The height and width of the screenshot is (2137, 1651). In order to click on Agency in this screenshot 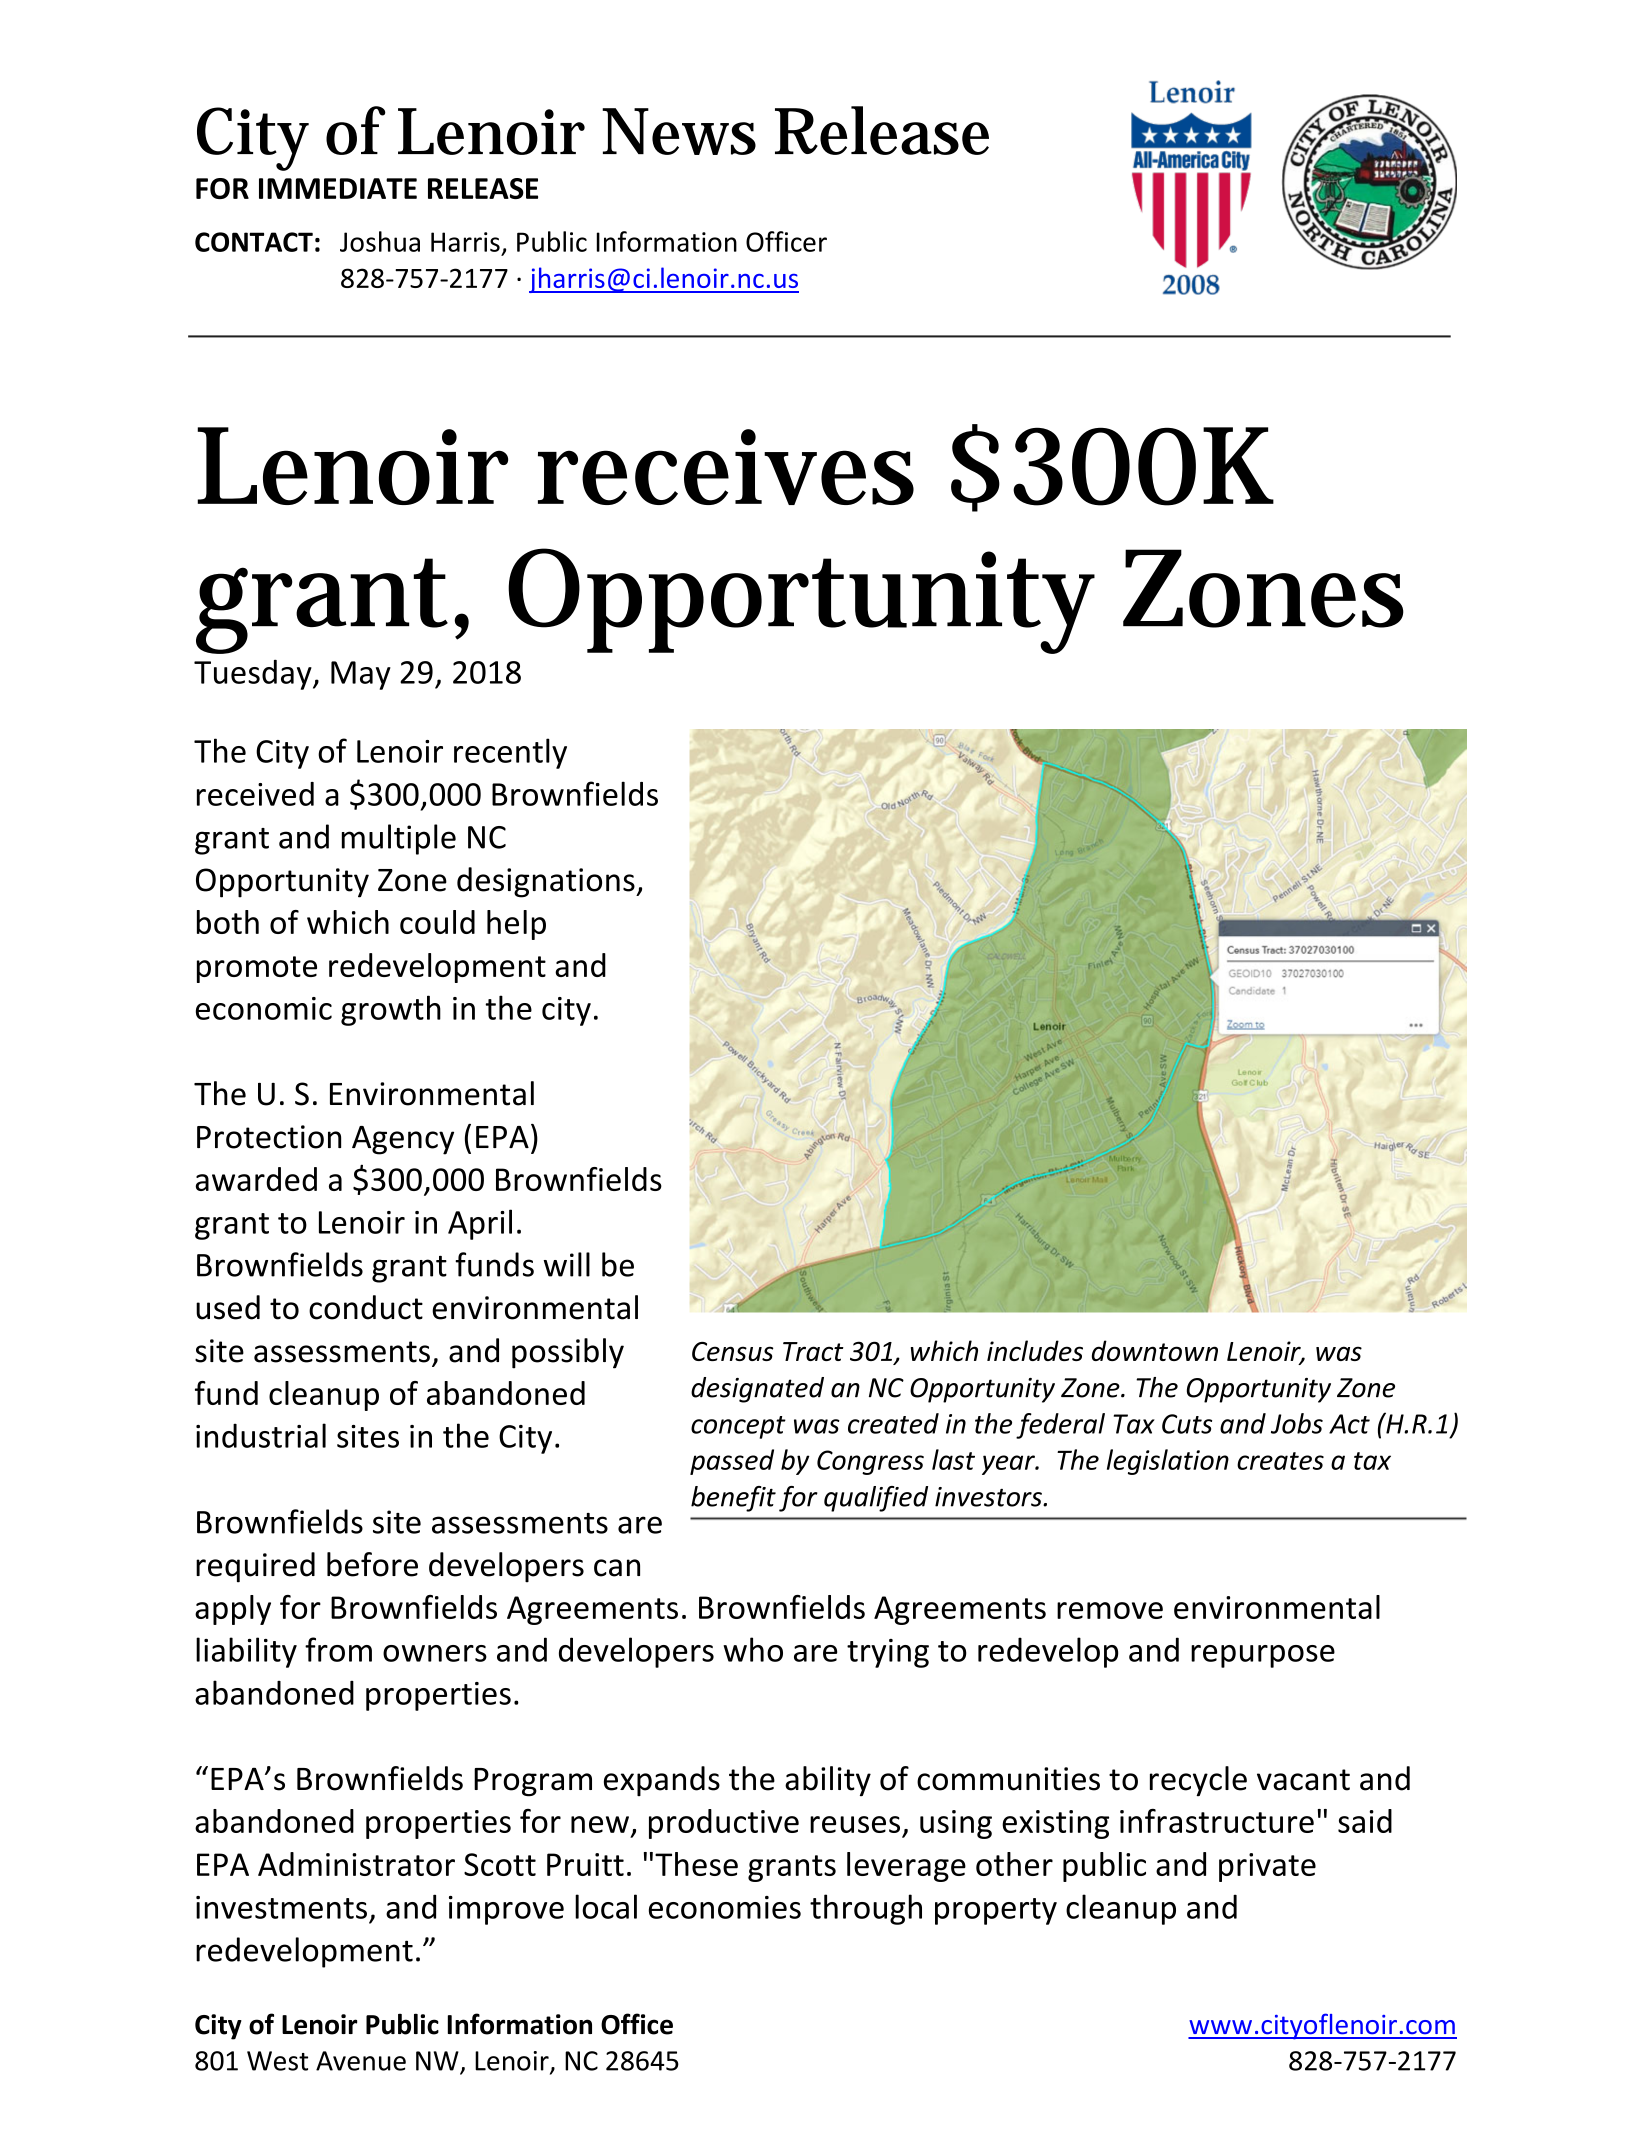, I will do `click(403, 1140)`.
